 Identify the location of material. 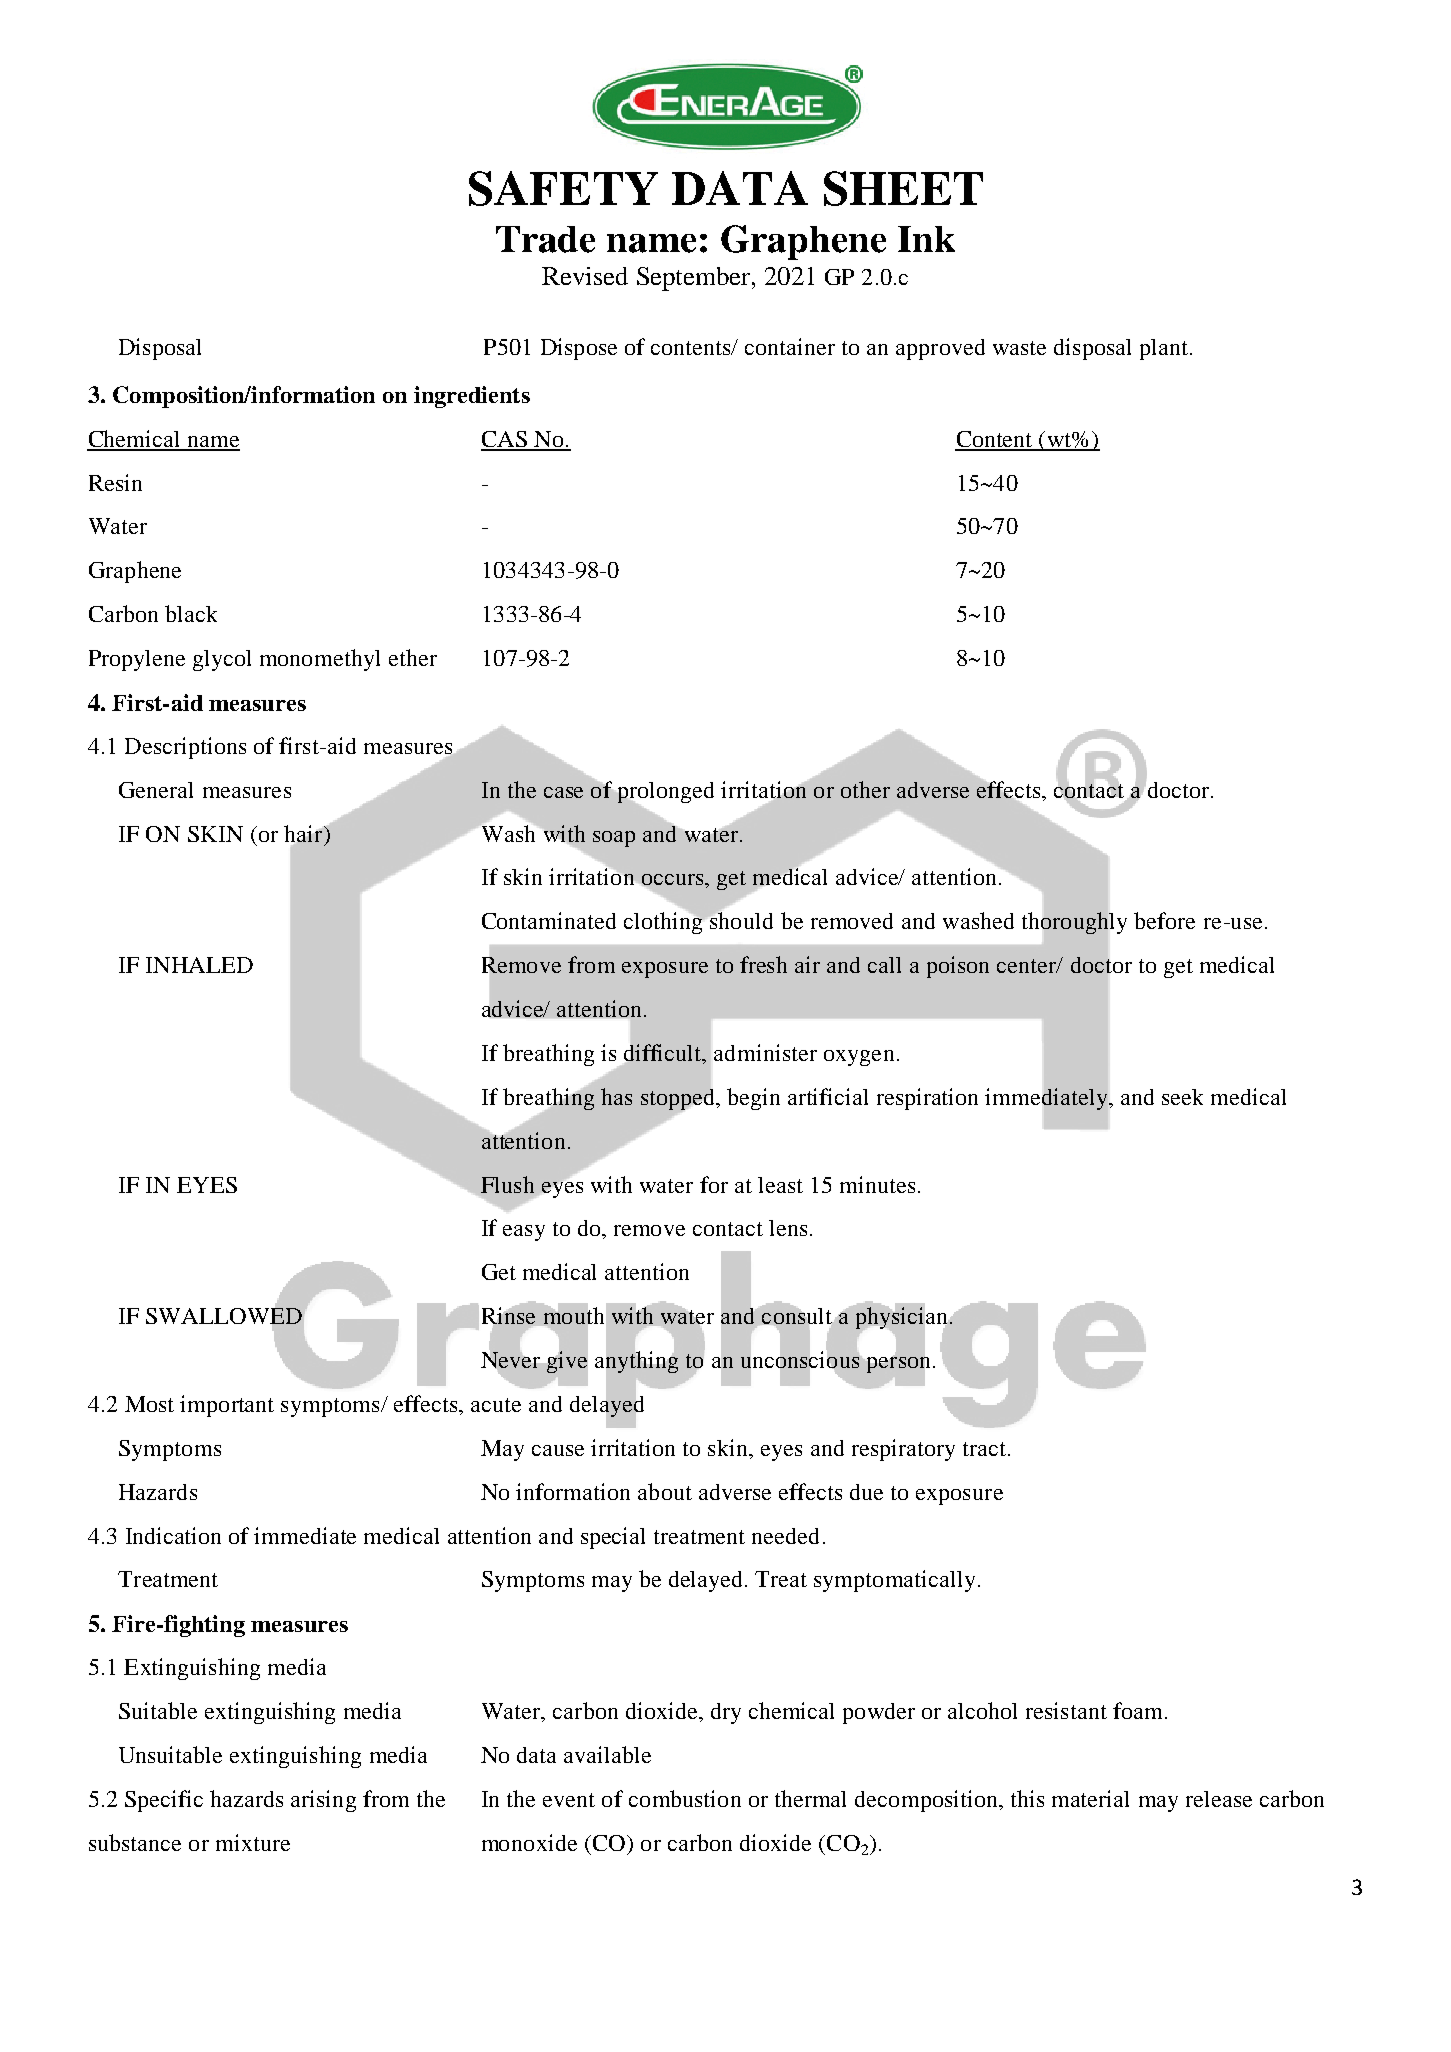
(1090, 1798).
